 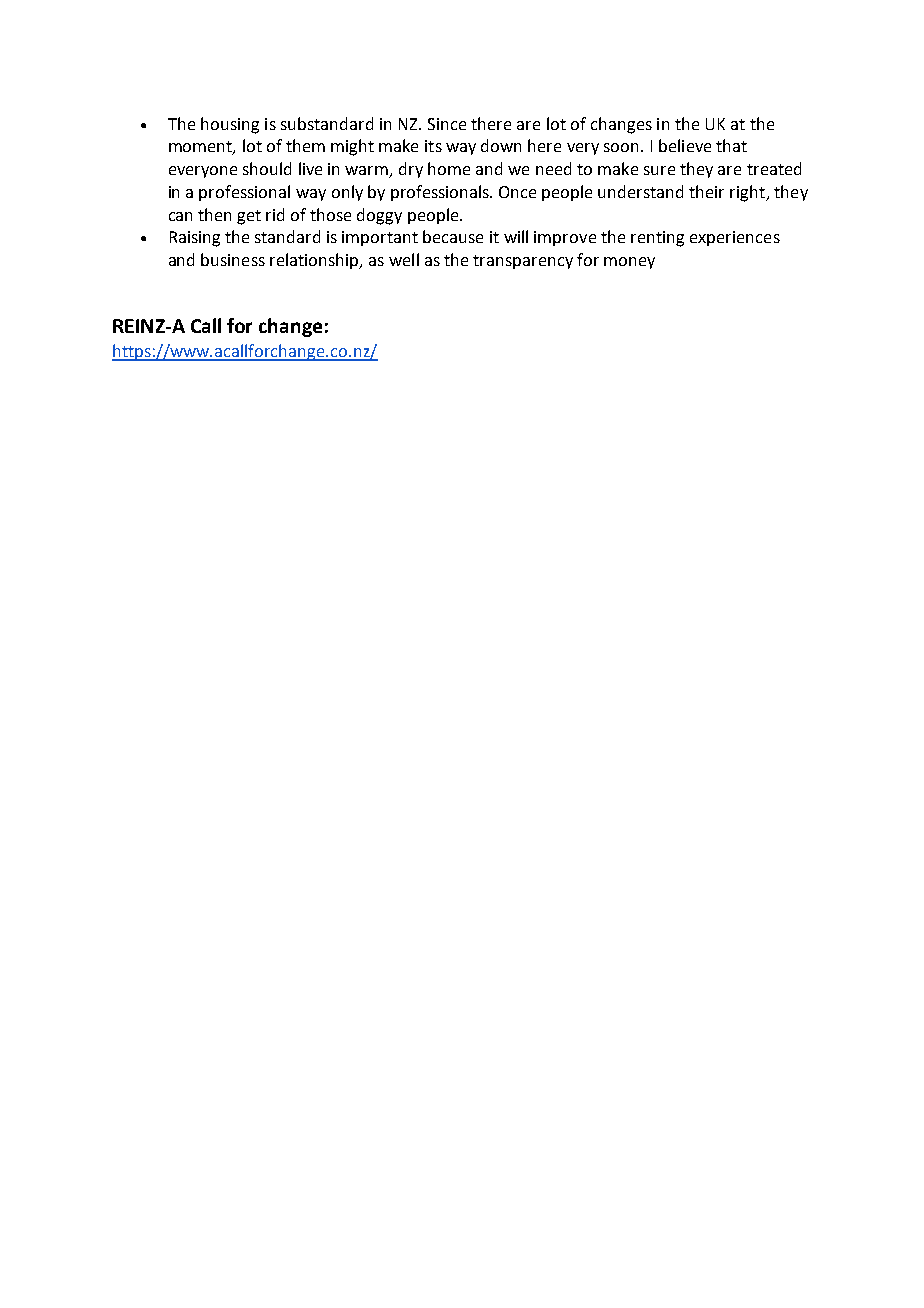 I want to click on doggy, so click(x=379, y=216).
